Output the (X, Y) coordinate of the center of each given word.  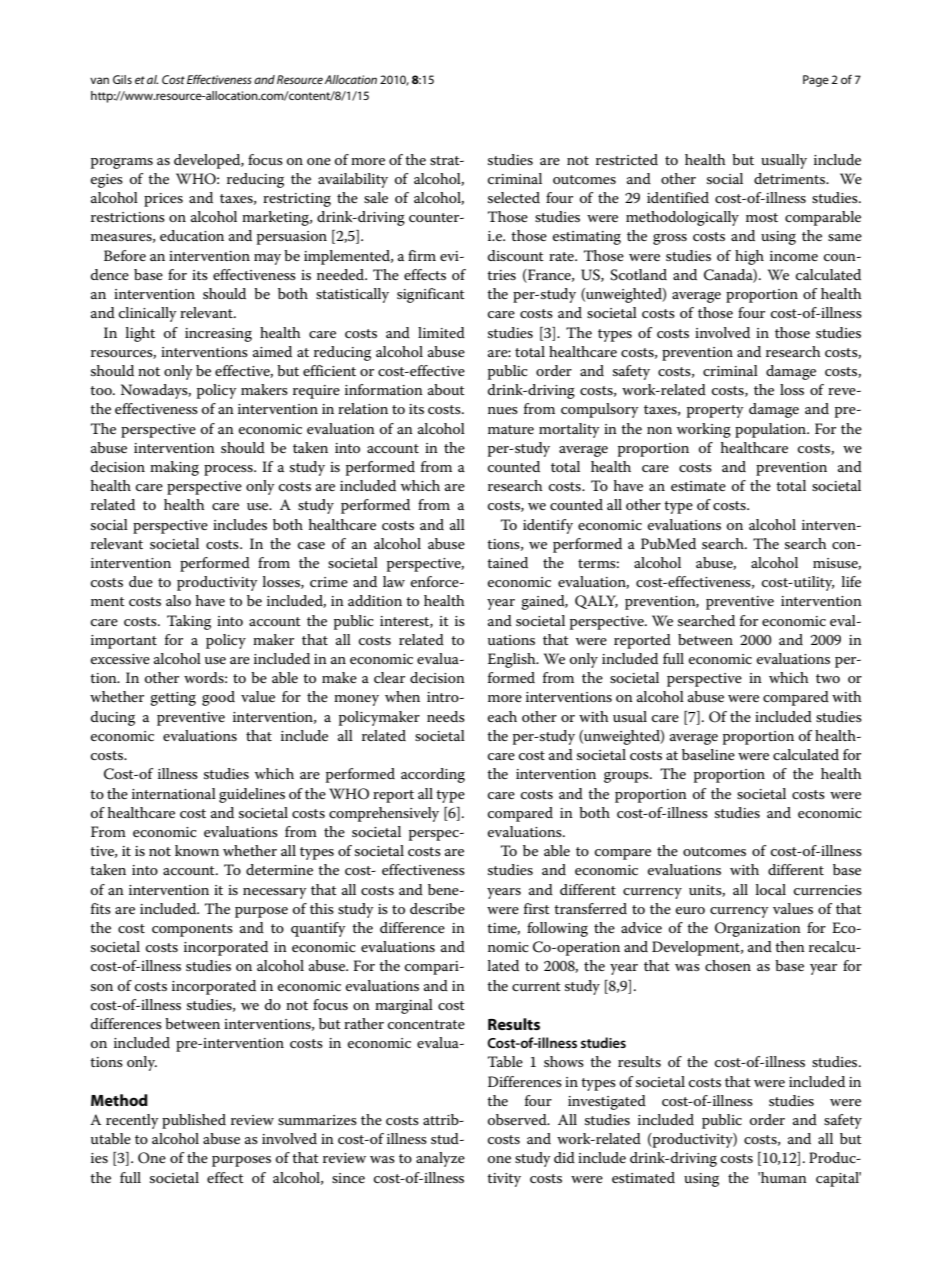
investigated (607, 1102)
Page (816, 81)
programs (122, 163)
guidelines (252, 795)
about (446, 389)
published (194, 1121)
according (433, 775)
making (174, 468)
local (771, 889)
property (715, 411)
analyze (440, 1159)
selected (514, 197)
